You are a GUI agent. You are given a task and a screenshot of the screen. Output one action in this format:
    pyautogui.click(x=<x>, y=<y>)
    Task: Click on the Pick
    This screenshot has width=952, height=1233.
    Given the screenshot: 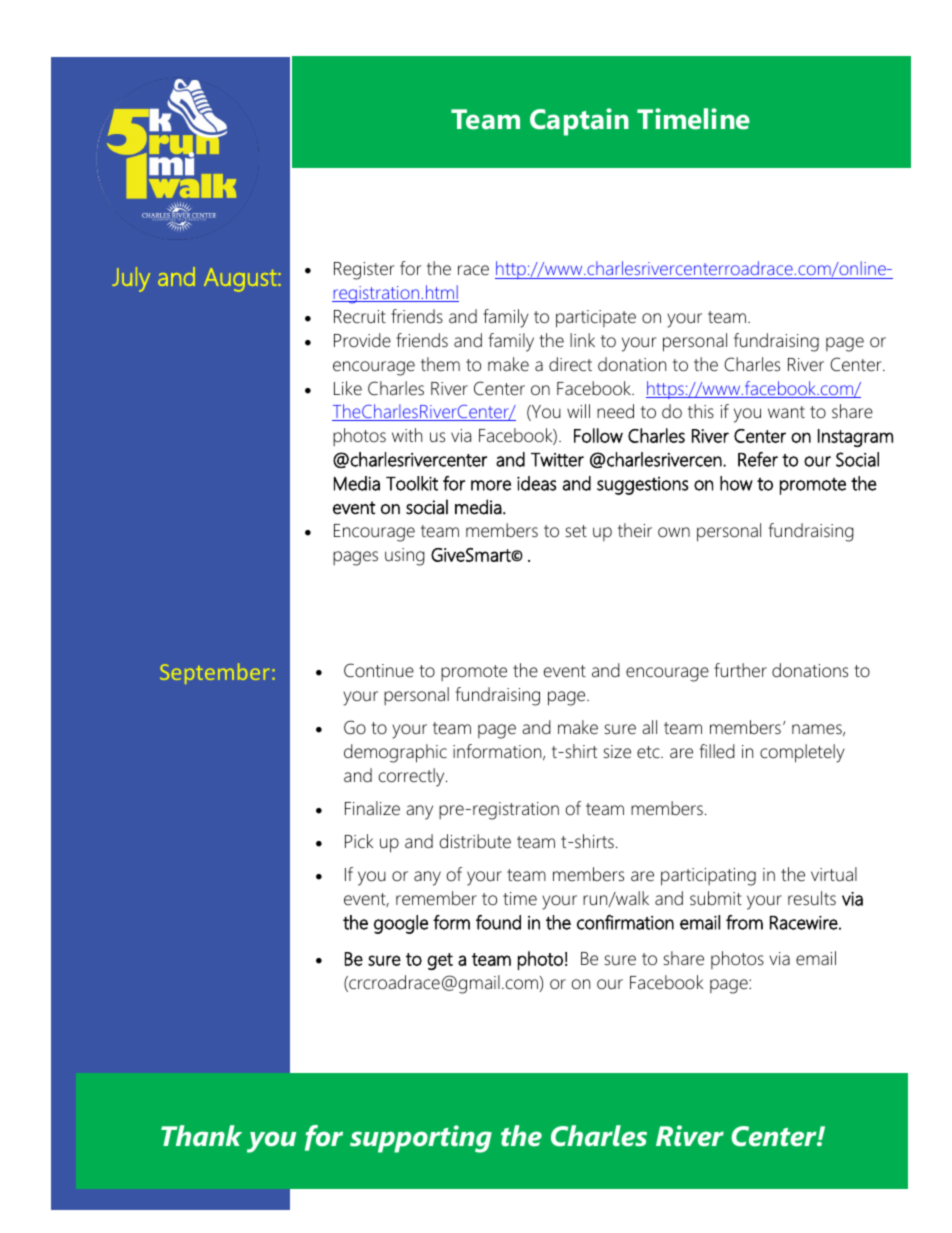 What is the action you would take?
    pyautogui.click(x=359, y=841)
